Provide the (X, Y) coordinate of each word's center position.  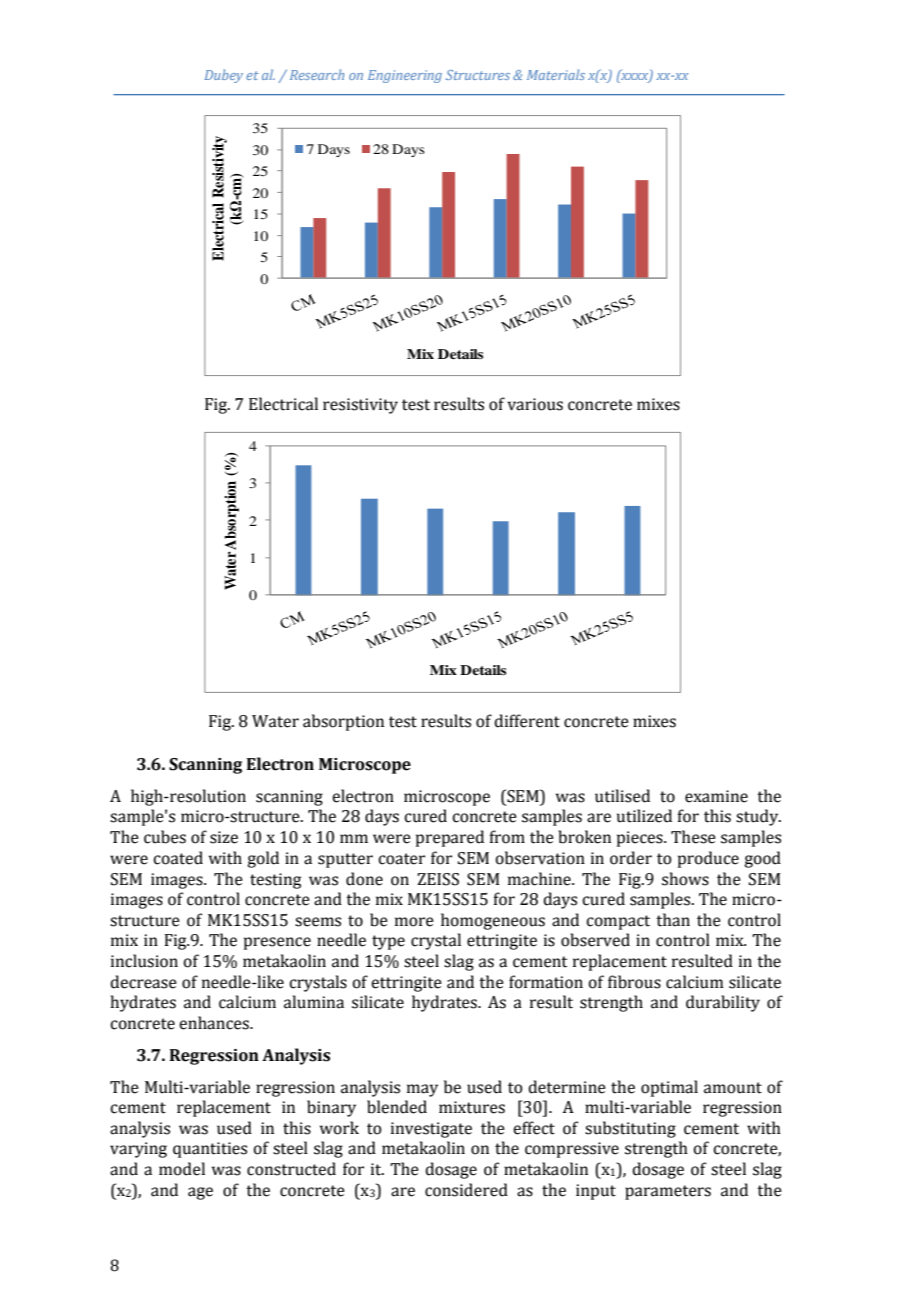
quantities (210, 1150)
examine (716, 796)
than (673, 920)
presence (277, 943)
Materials (556, 74)
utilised (622, 796)
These (693, 837)
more (414, 922)
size (224, 837)
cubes (165, 837)
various (535, 404)
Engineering (405, 76)
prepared (450, 838)
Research (317, 74)
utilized (644, 816)
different (527, 721)
